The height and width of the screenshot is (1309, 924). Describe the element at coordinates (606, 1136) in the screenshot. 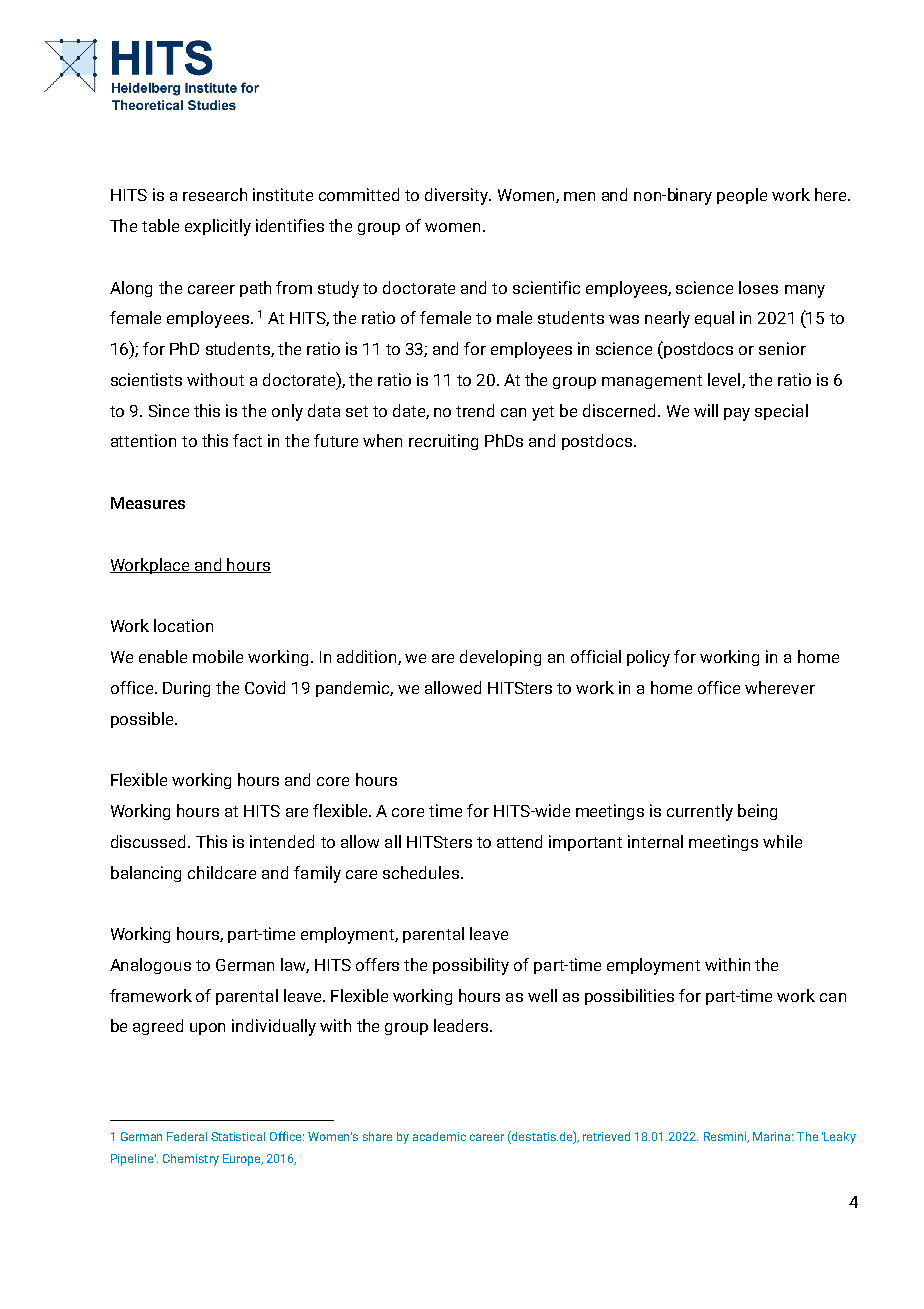

I see `retrieved` at that location.
